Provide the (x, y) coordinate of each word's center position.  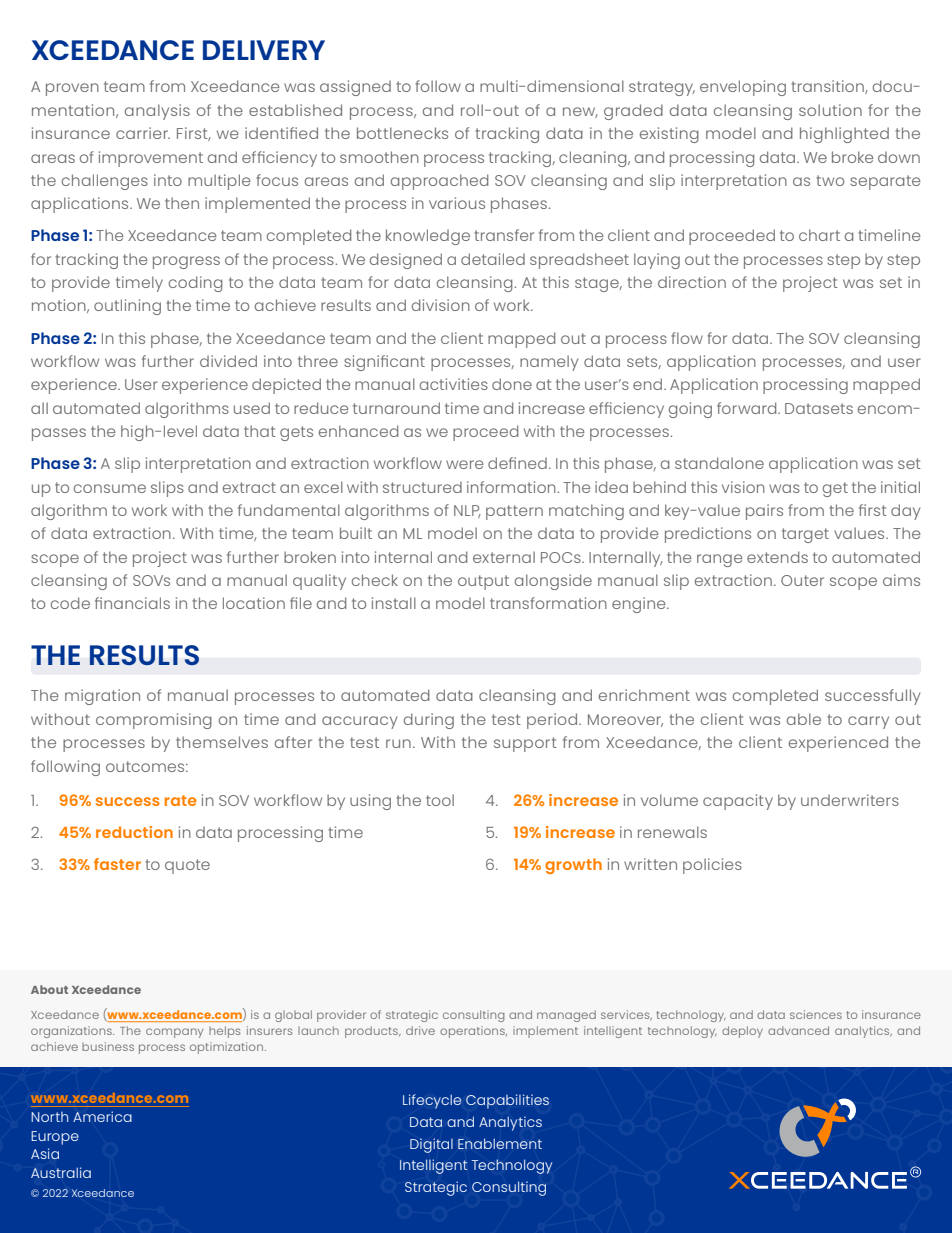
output (483, 582)
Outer (802, 580)
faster (117, 864)
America (102, 1116)
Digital (431, 1145)
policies (712, 866)
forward (748, 408)
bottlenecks (402, 133)
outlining (127, 307)
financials (132, 603)
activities (454, 384)
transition (828, 87)
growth (573, 866)
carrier (143, 133)
